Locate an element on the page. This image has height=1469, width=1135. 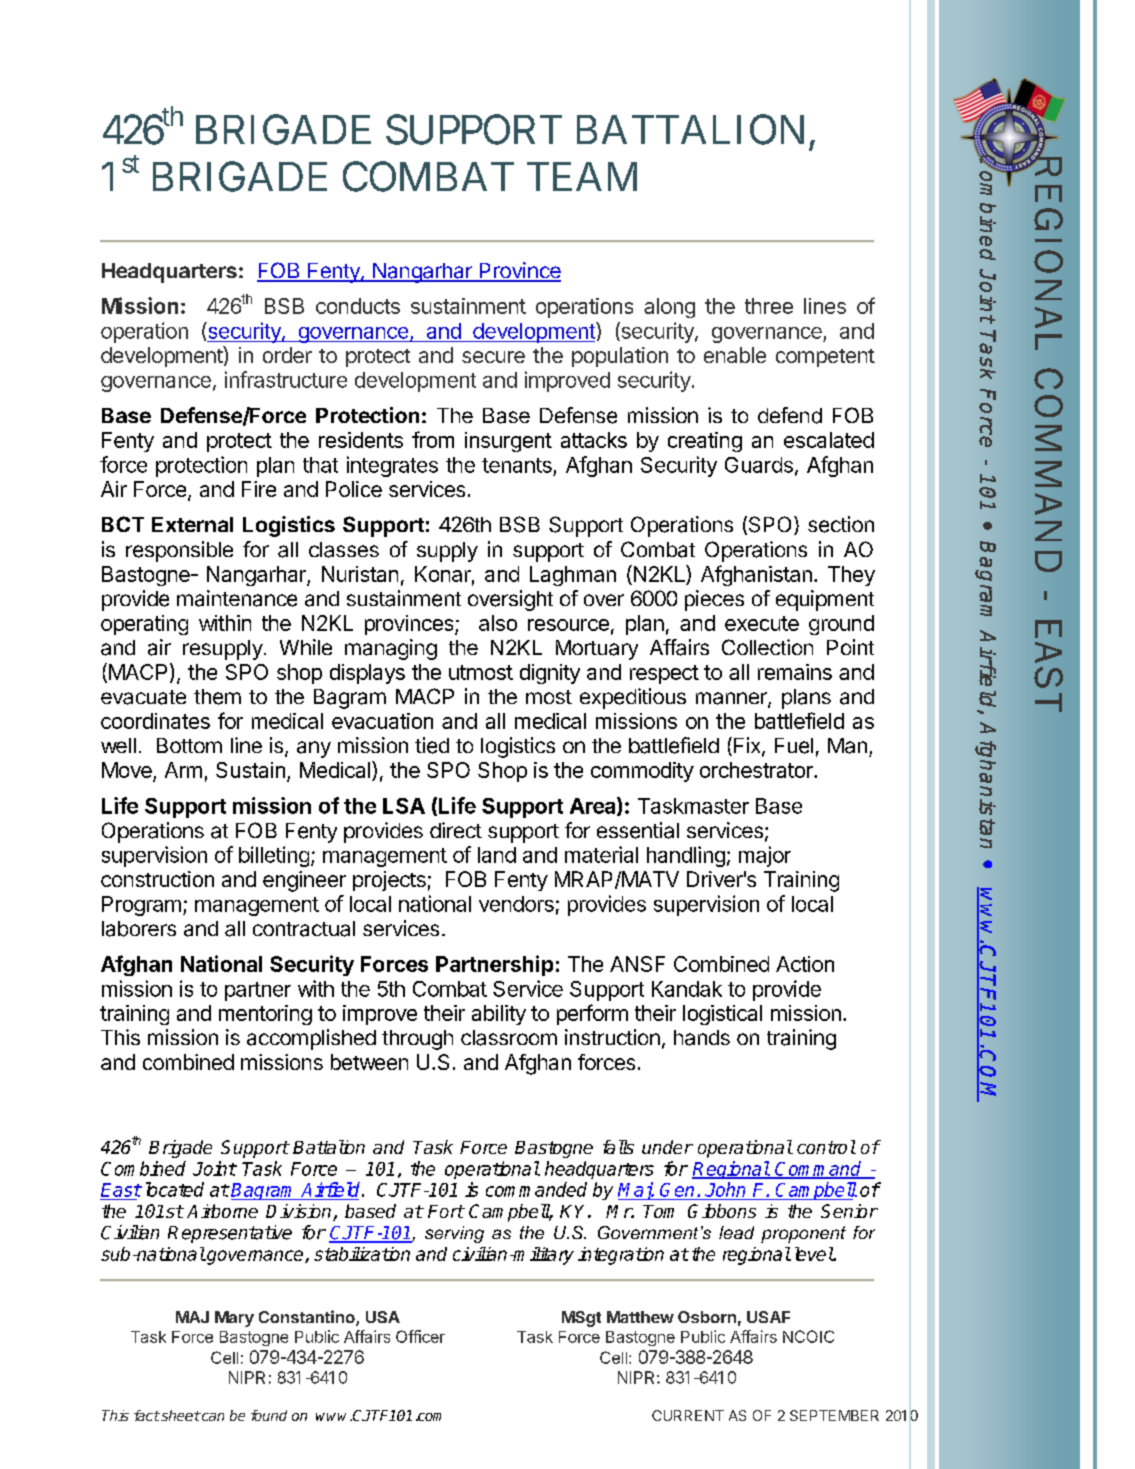
order is located at coordinates (287, 355).
